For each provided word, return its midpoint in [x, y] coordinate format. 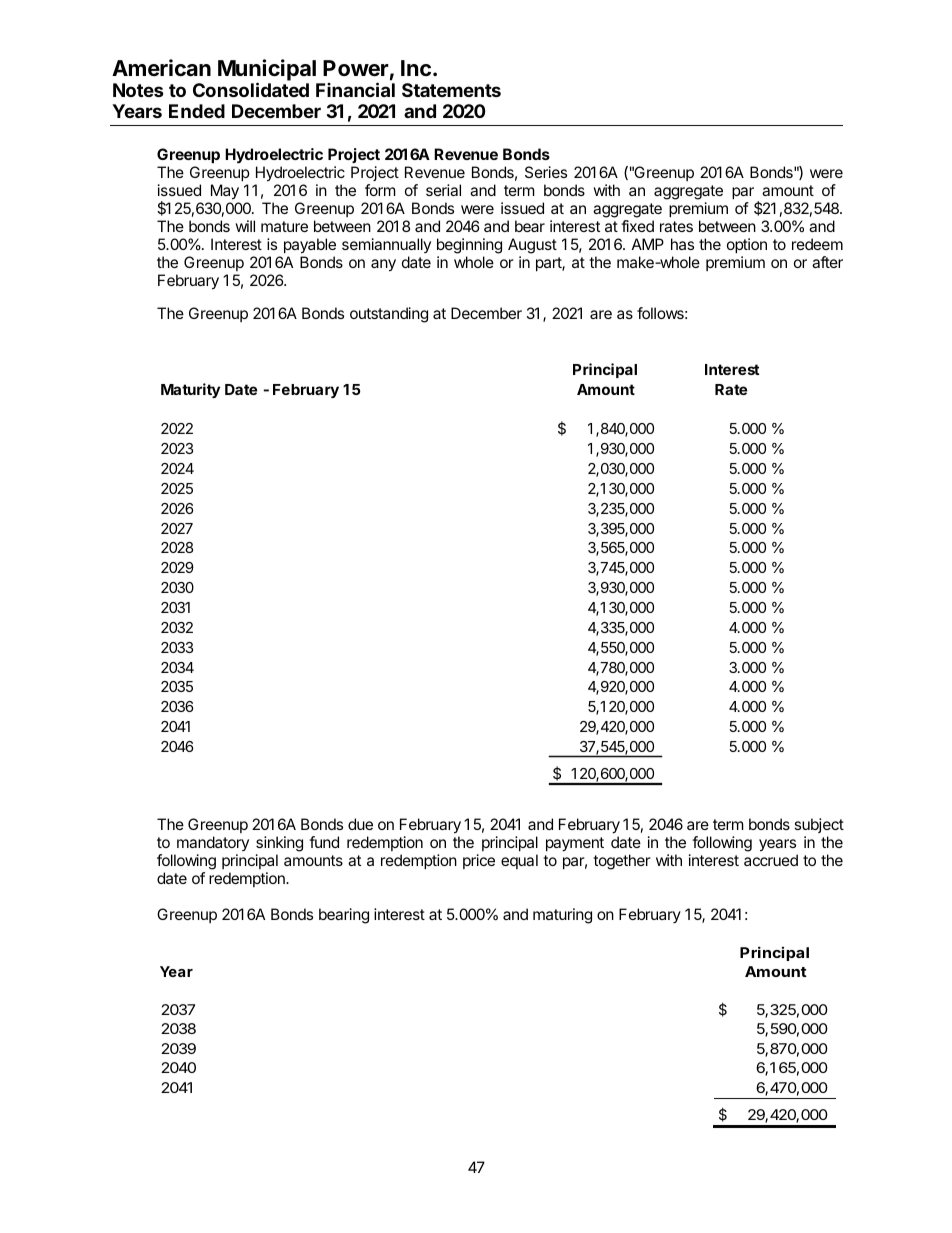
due [360, 824]
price [479, 861]
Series [546, 172]
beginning [469, 246]
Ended [197, 111]
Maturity [190, 390]
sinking [279, 844]
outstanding [389, 315]
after [827, 262]
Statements [451, 90]
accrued [771, 860]
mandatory [213, 843]
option [747, 245]
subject [819, 825]
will [245, 226]
